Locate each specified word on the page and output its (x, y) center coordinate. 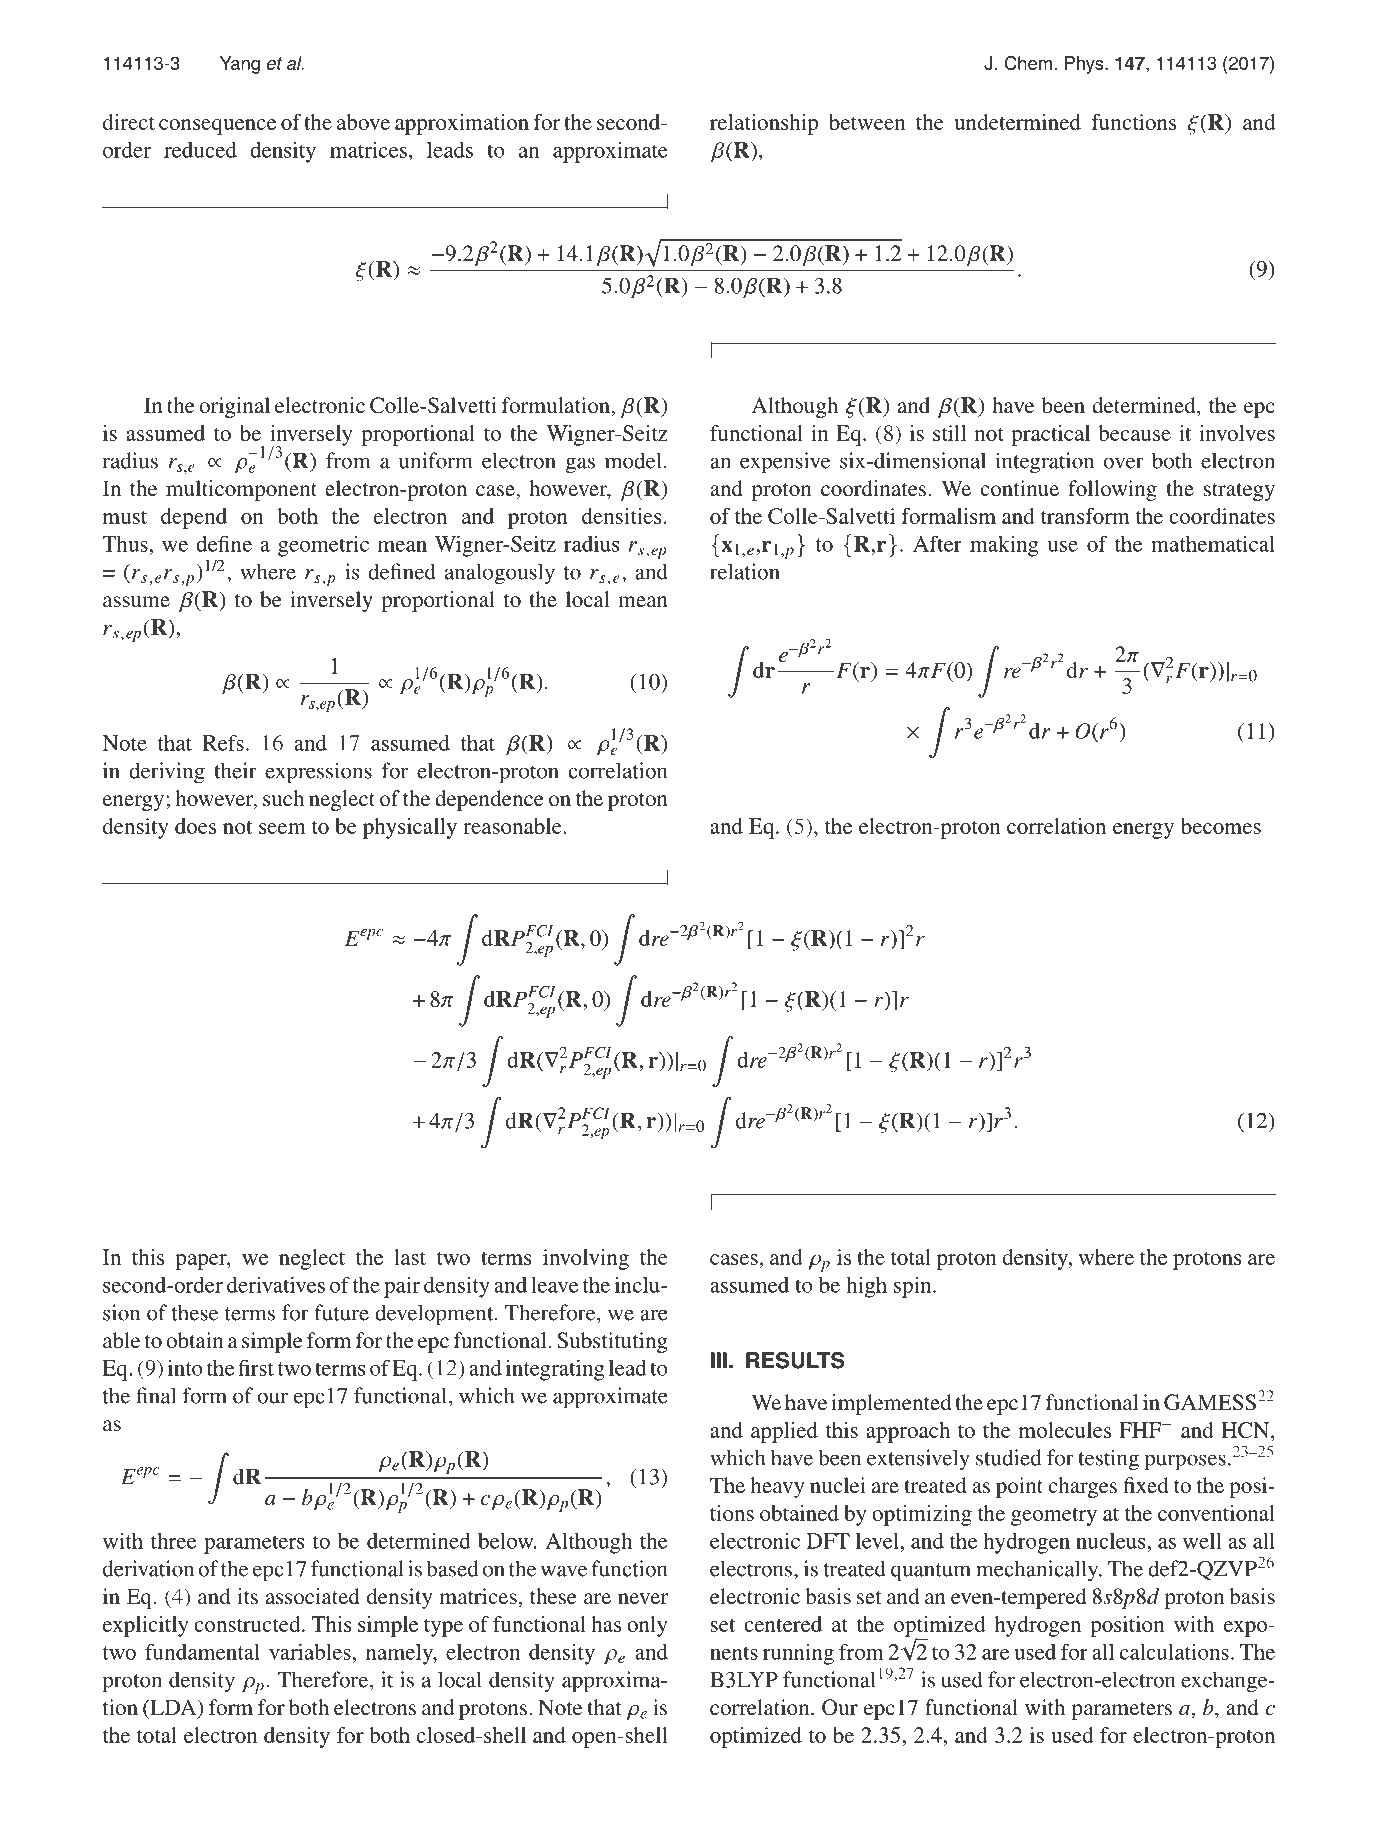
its (247, 1596)
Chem (1028, 63)
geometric (323, 546)
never (643, 1598)
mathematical (1213, 544)
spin (914, 1287)
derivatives (276, 1285)
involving (586, 1259)
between (867, 122)
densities (622, 516)
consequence (217, 127)
